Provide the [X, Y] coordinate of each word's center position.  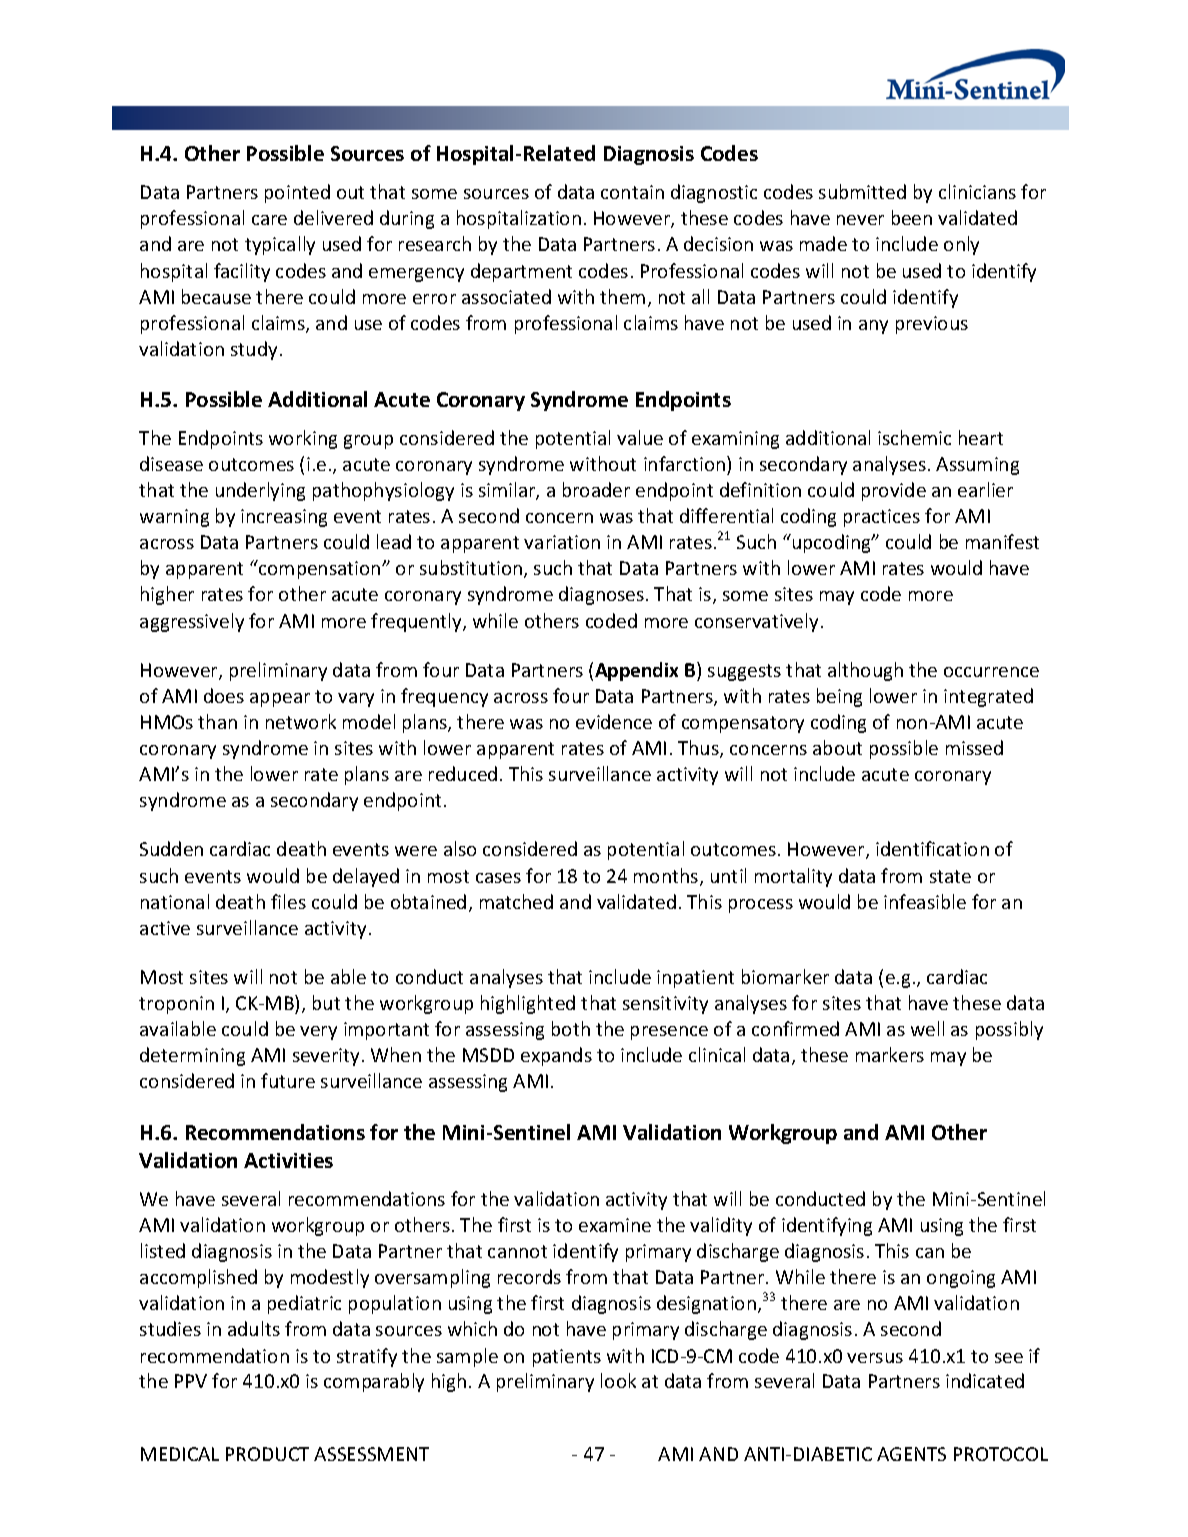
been [912, 217]
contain [632, 192]
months [667, 877]
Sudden [171, 848]
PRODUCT [267, 1454]
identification [932, 848]
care [269, 220]
